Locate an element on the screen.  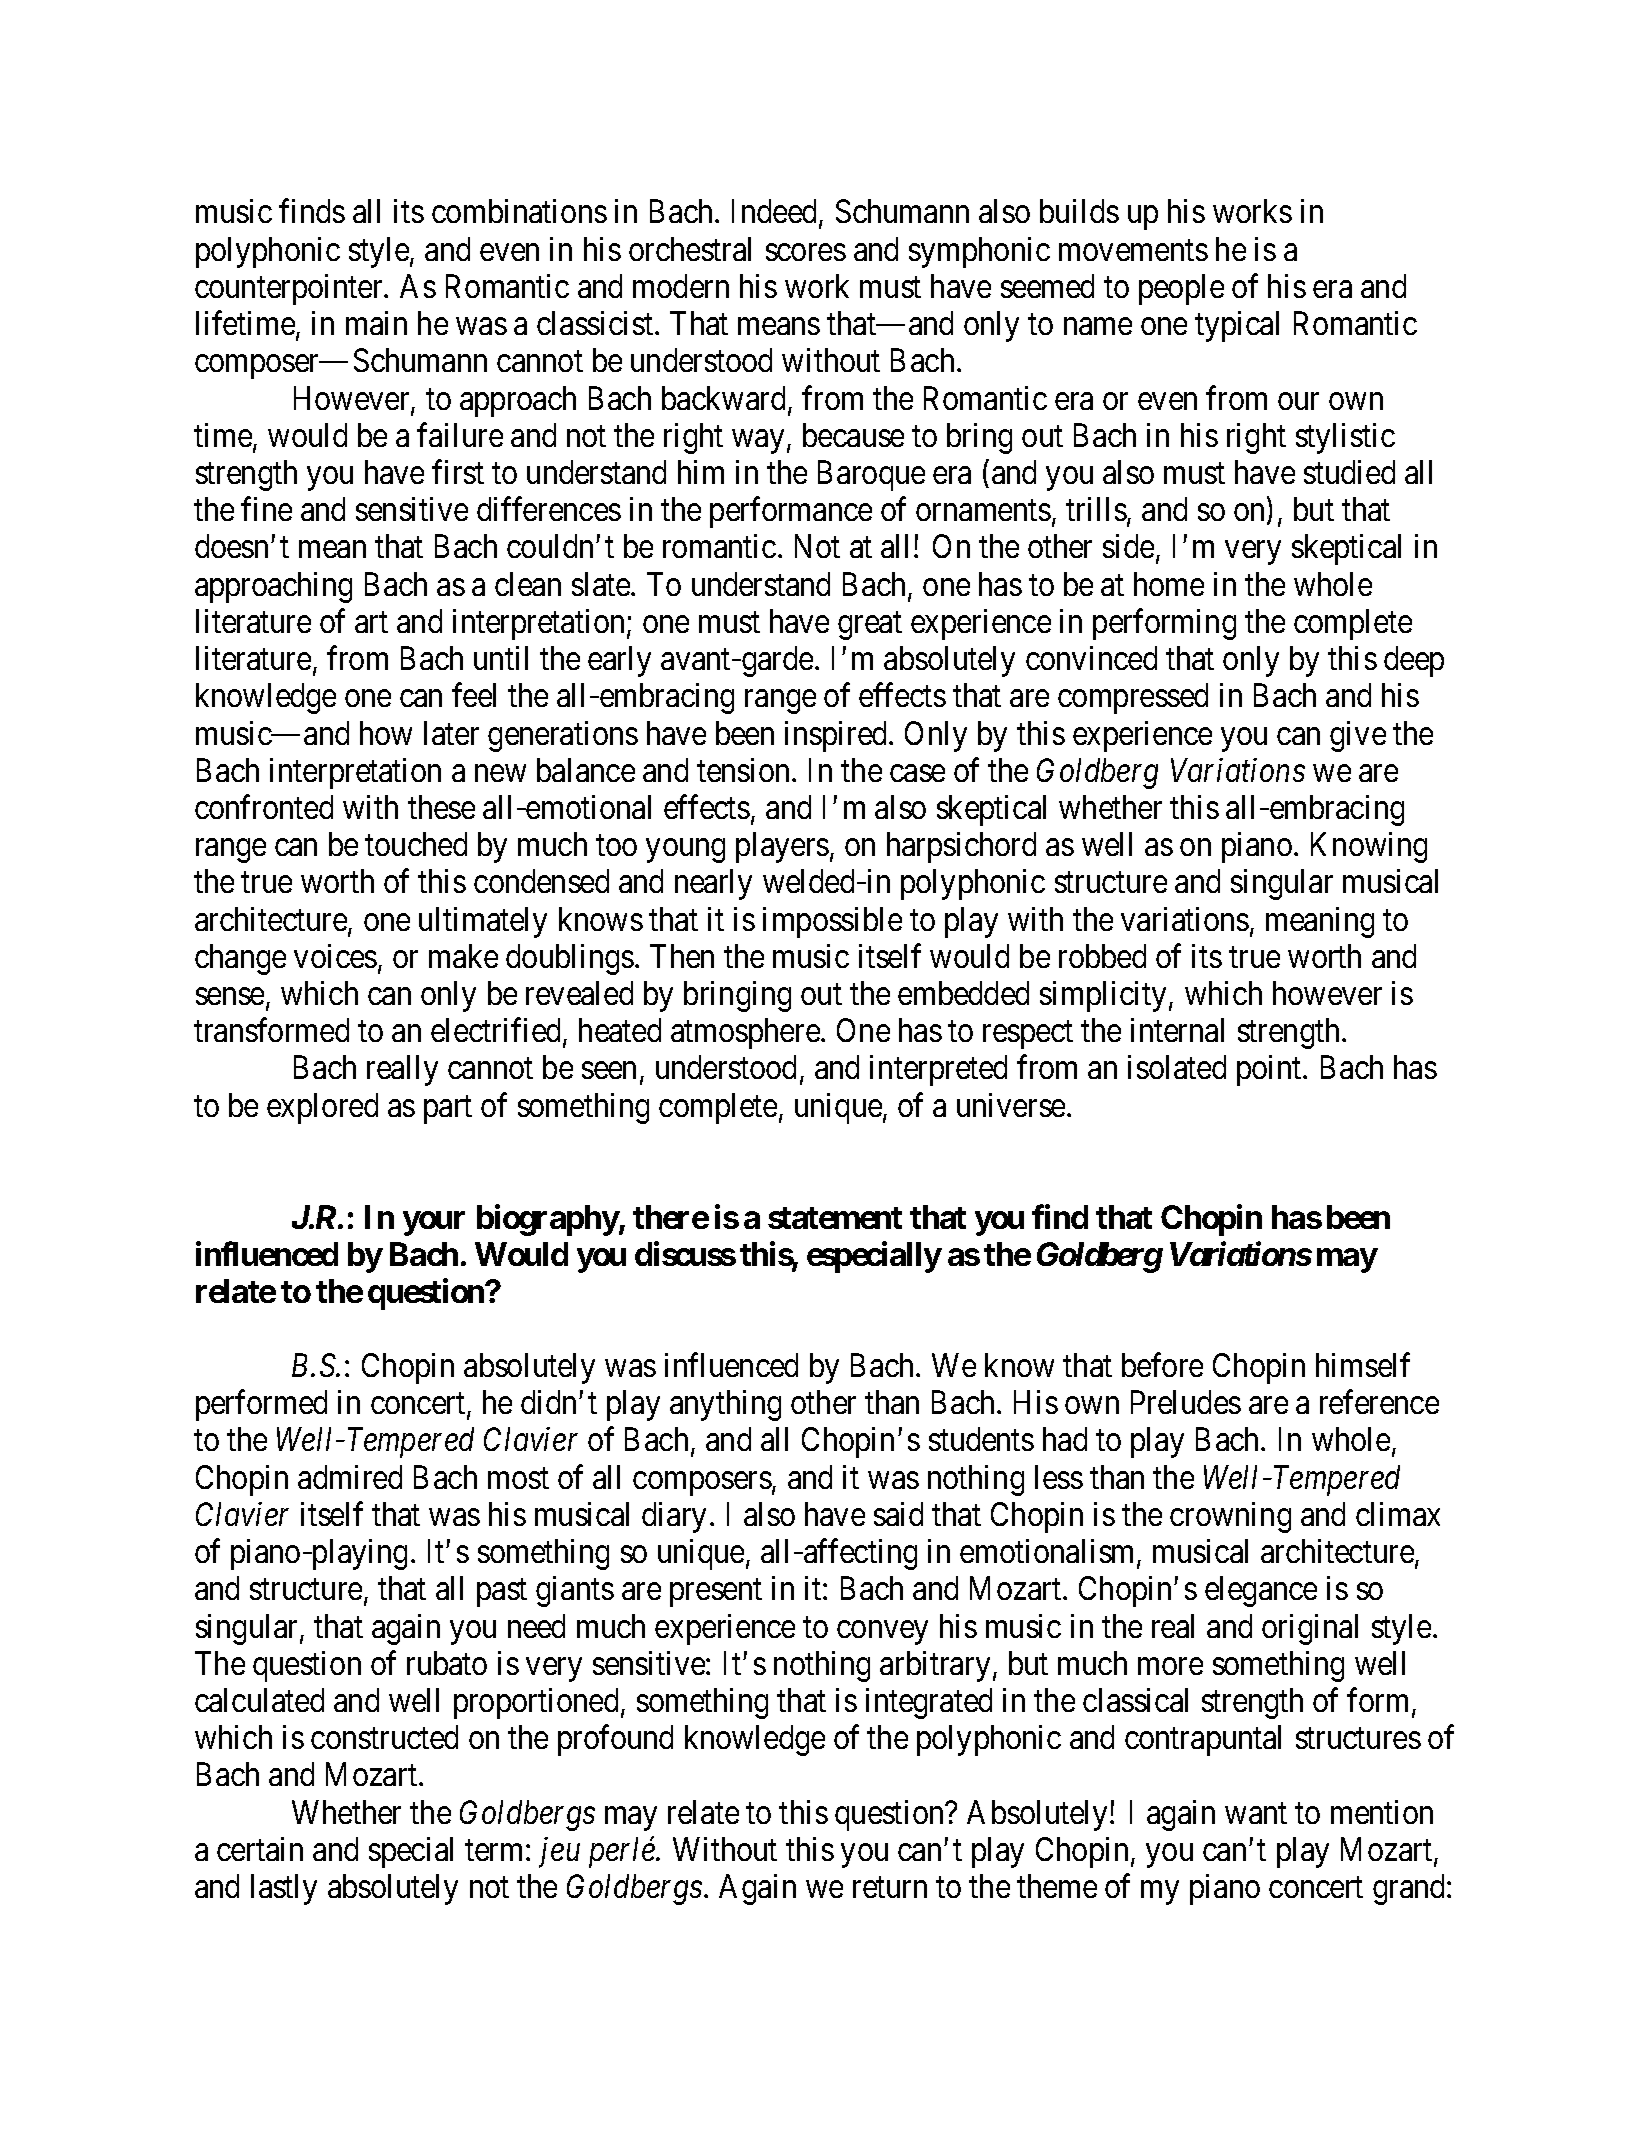
return is located at coordinates (890, 1887).
